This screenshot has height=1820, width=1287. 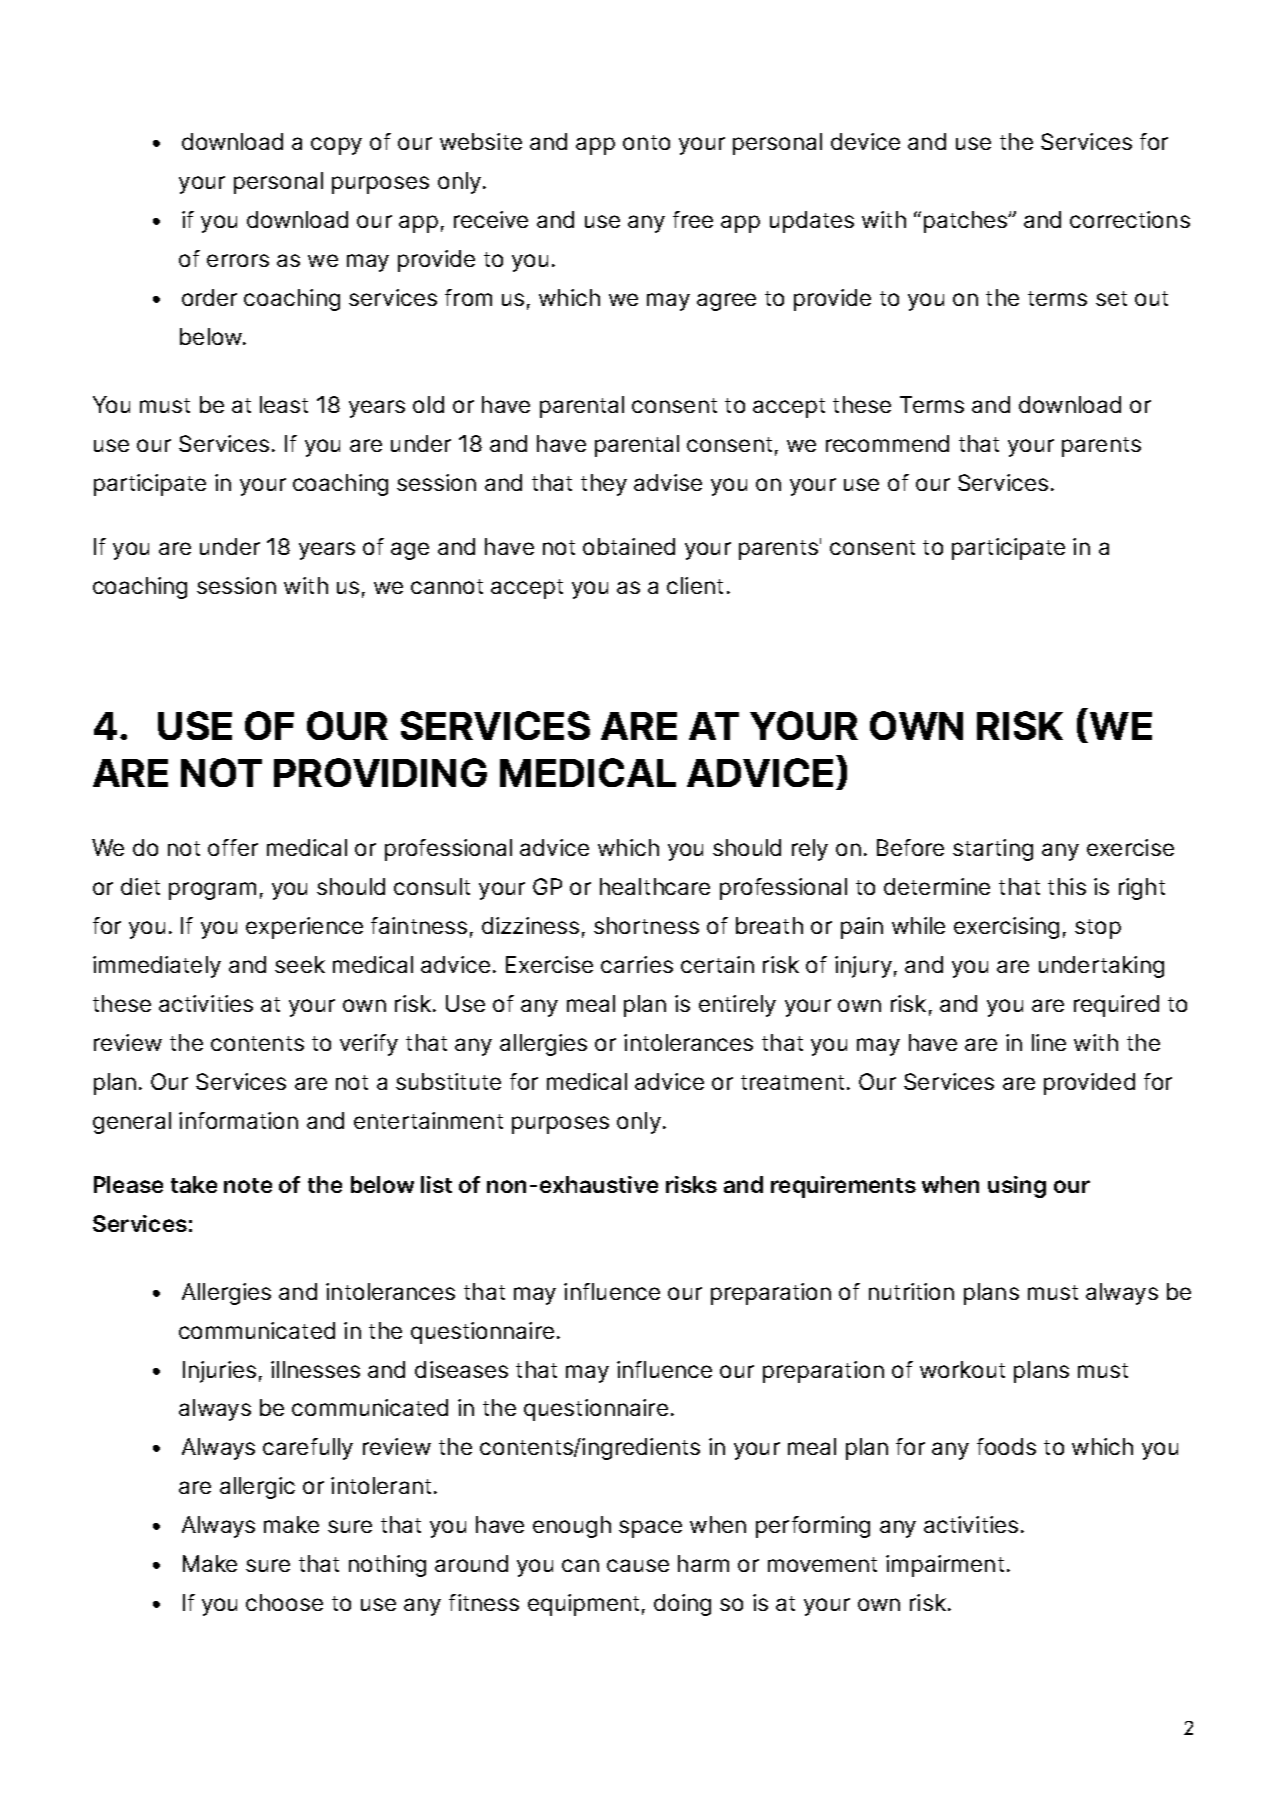 What do you see at coordinates (233, 847) in the screenshot?
I see `offer` at bounding box center [233, 847].
